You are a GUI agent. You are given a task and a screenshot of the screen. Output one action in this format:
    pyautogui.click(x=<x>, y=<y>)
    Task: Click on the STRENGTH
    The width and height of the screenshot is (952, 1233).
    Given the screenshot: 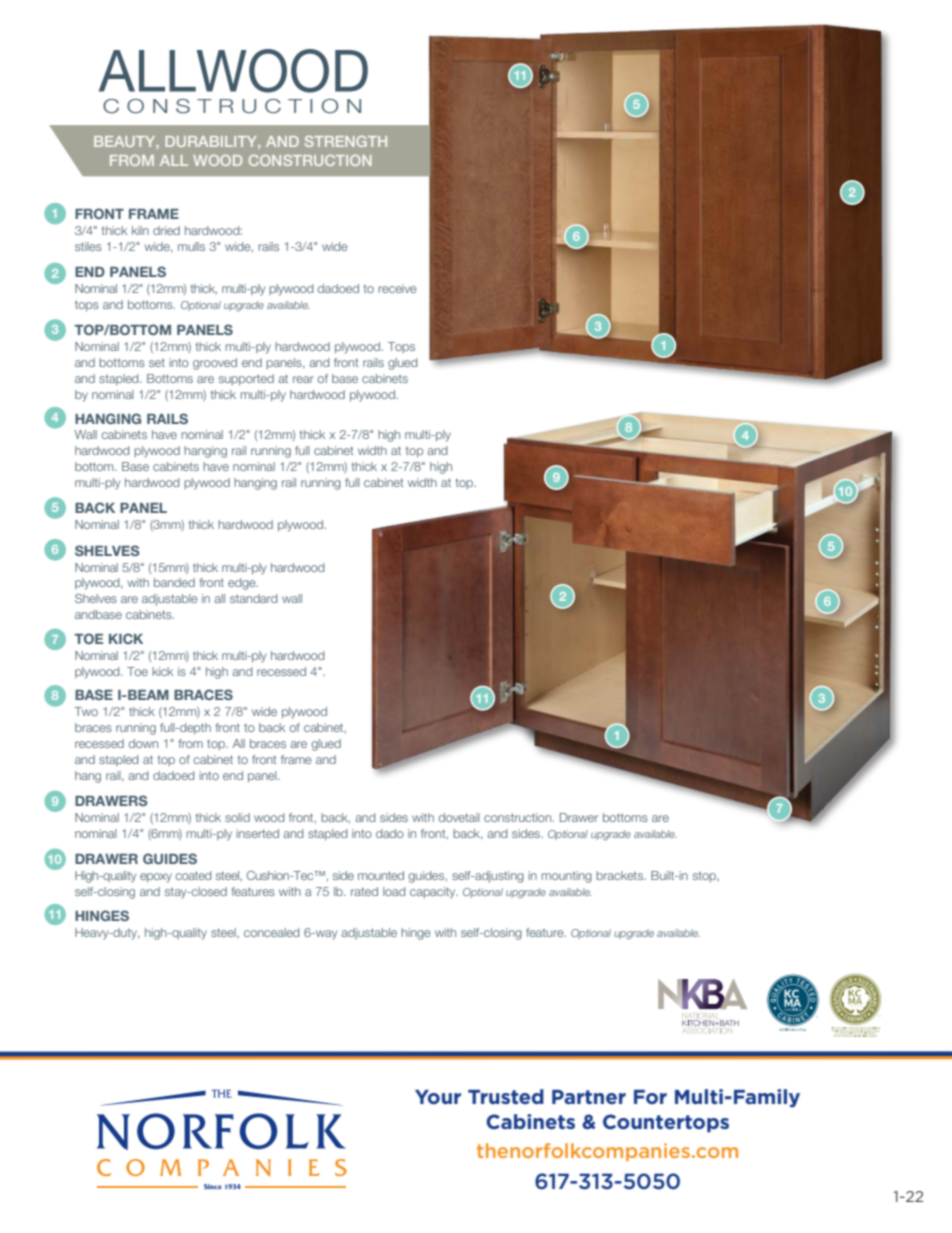 What is the action you would take?
    pyautogui.click(x=346, y=141)
